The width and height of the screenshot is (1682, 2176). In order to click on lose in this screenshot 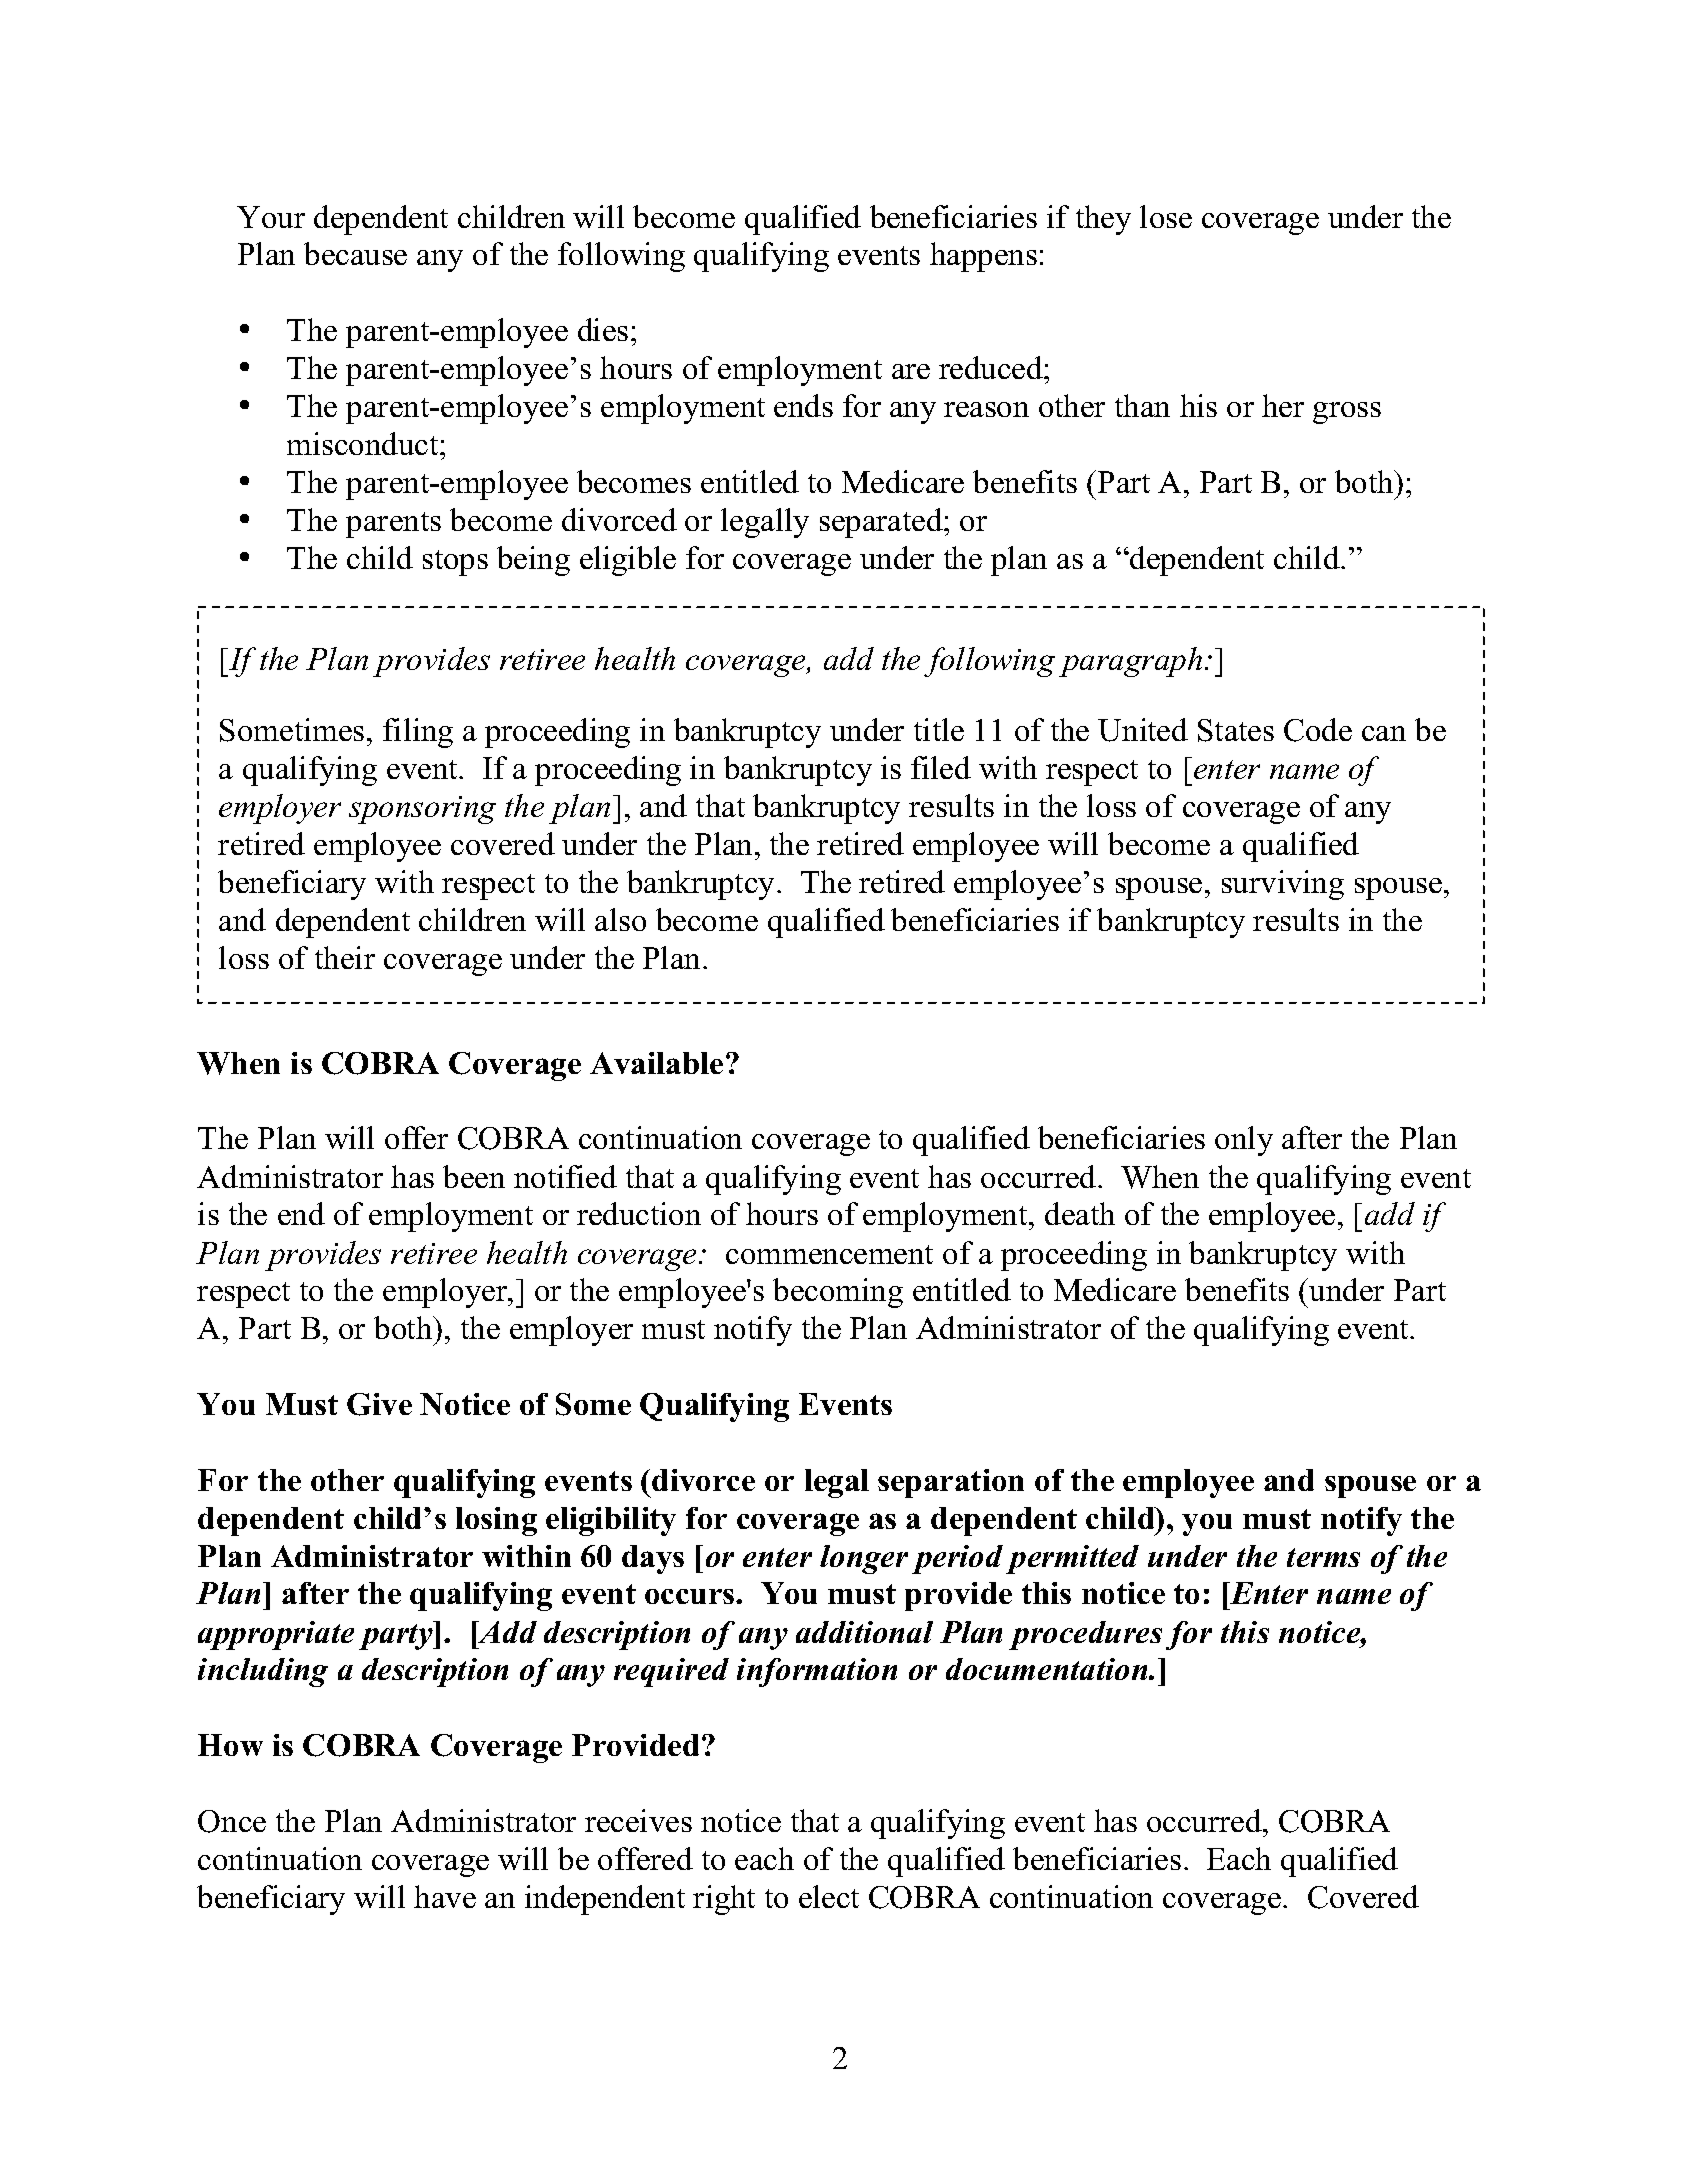, I will do `click(1166, 216)`.
